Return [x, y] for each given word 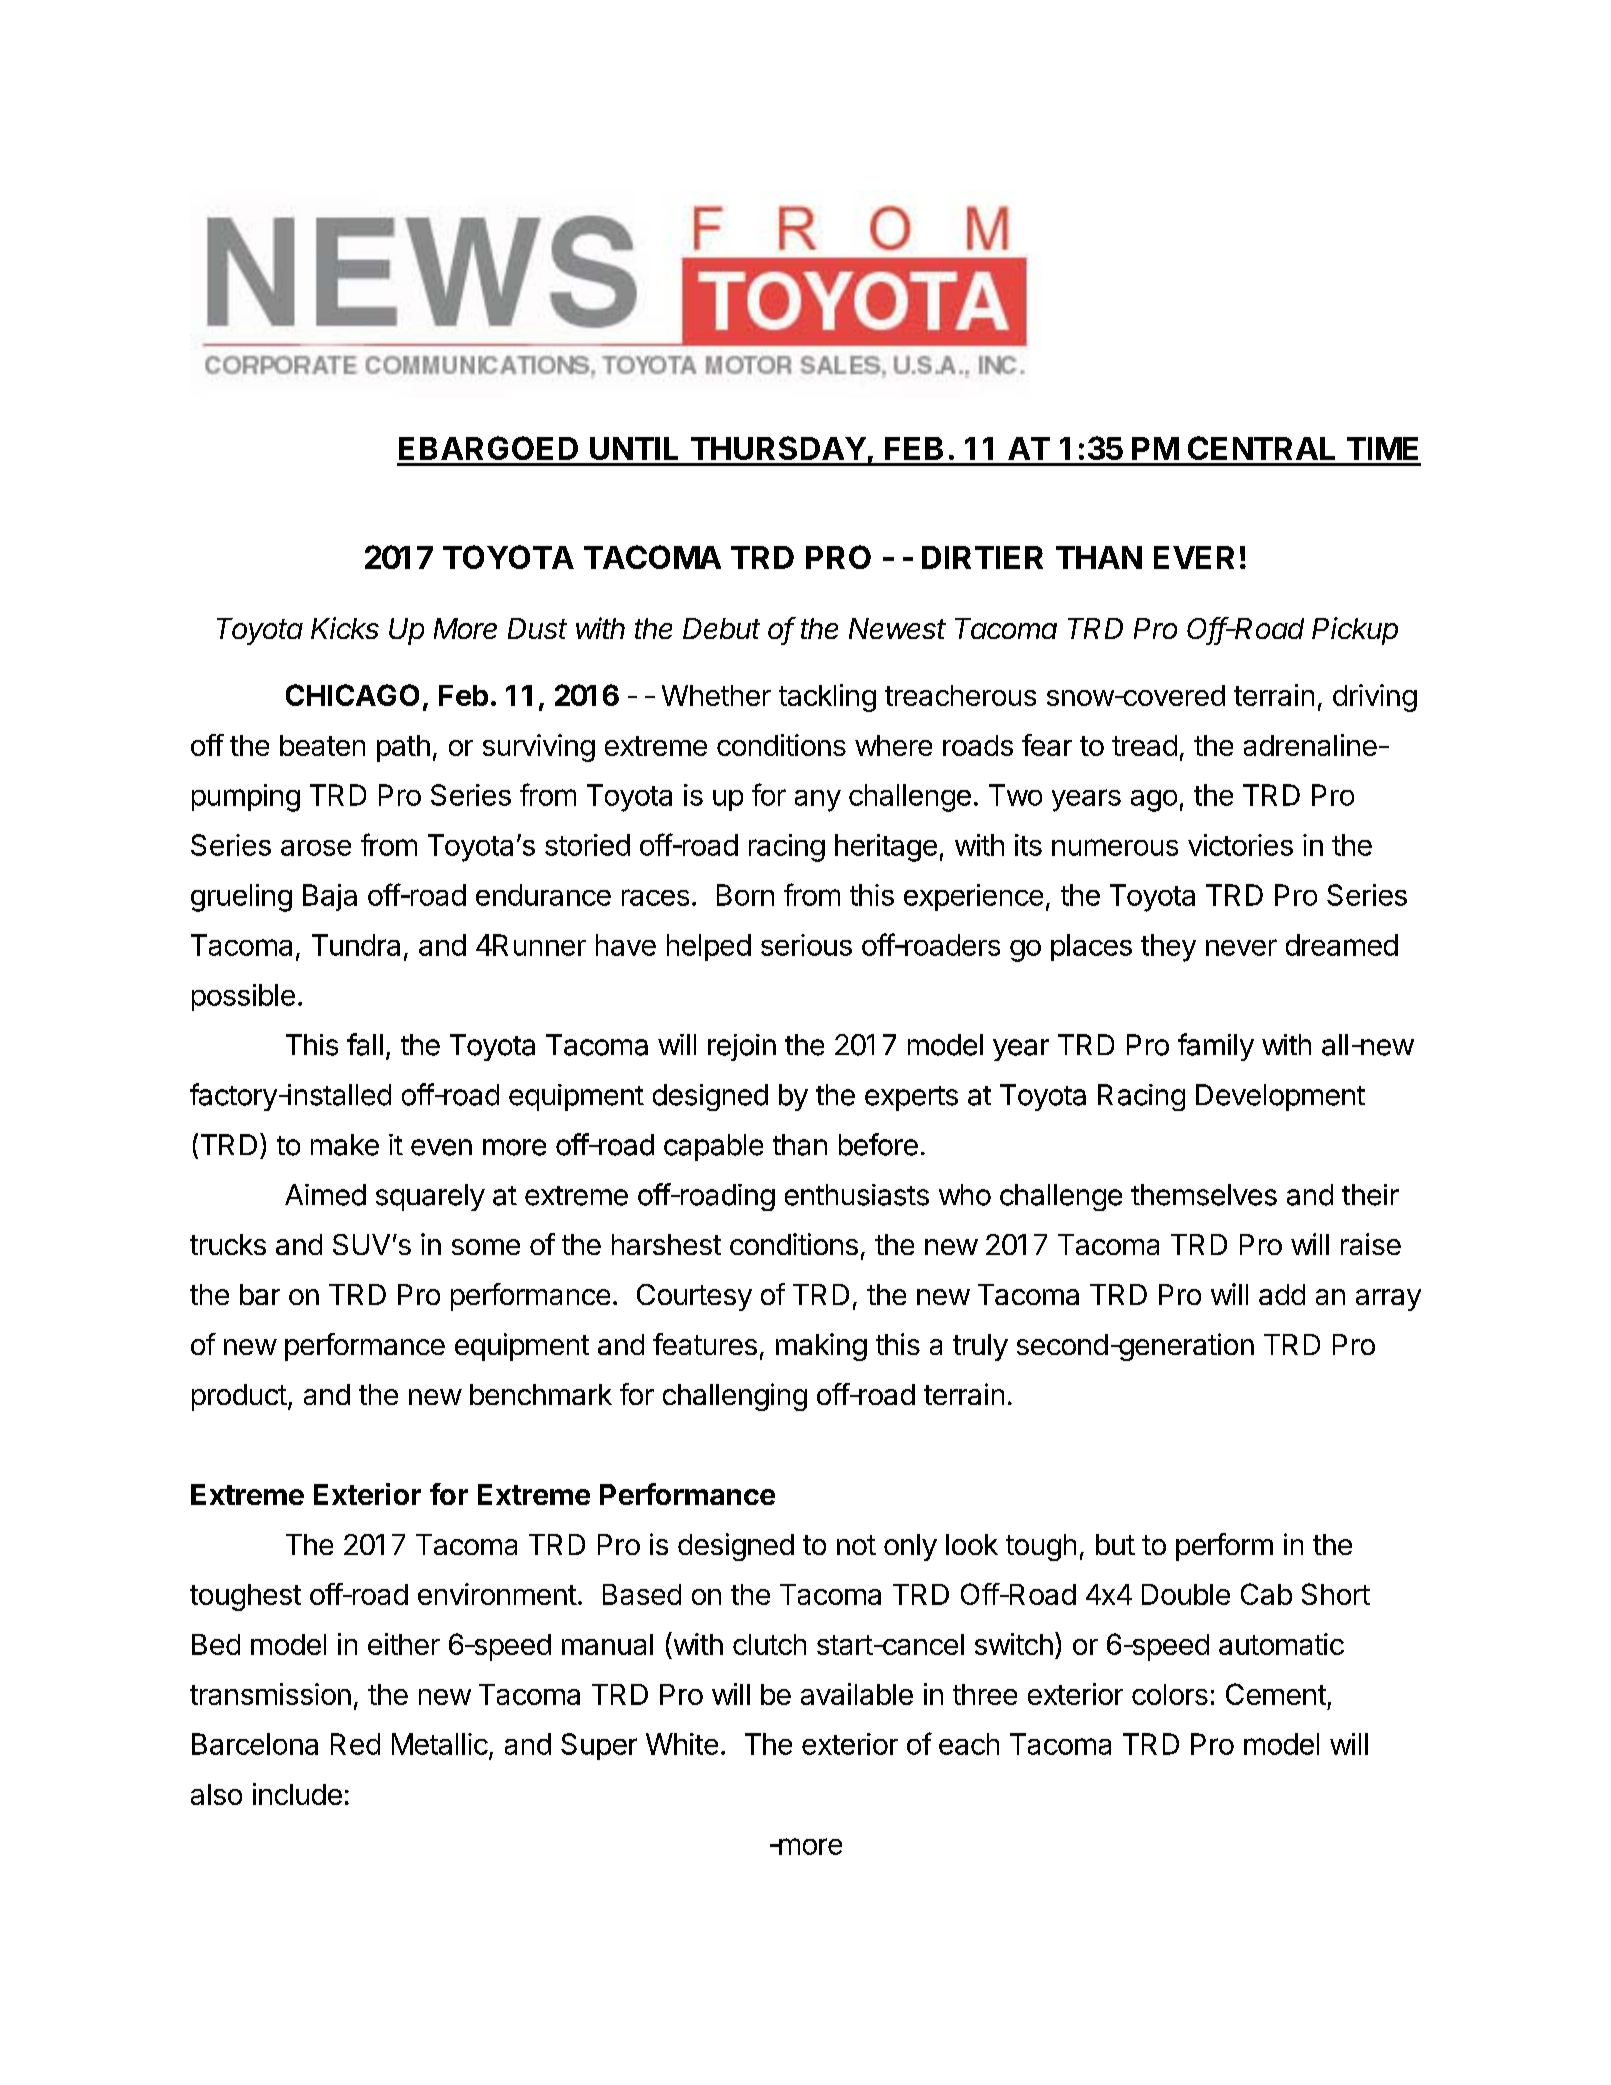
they [1168, 948]
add [1282, 1294]
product [239, 1397]
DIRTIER [982, 557]
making [821, 1347]
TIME [1382, 448]
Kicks [345, 628]
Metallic [440, 1744]
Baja [330, 897]
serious [806, 945]
